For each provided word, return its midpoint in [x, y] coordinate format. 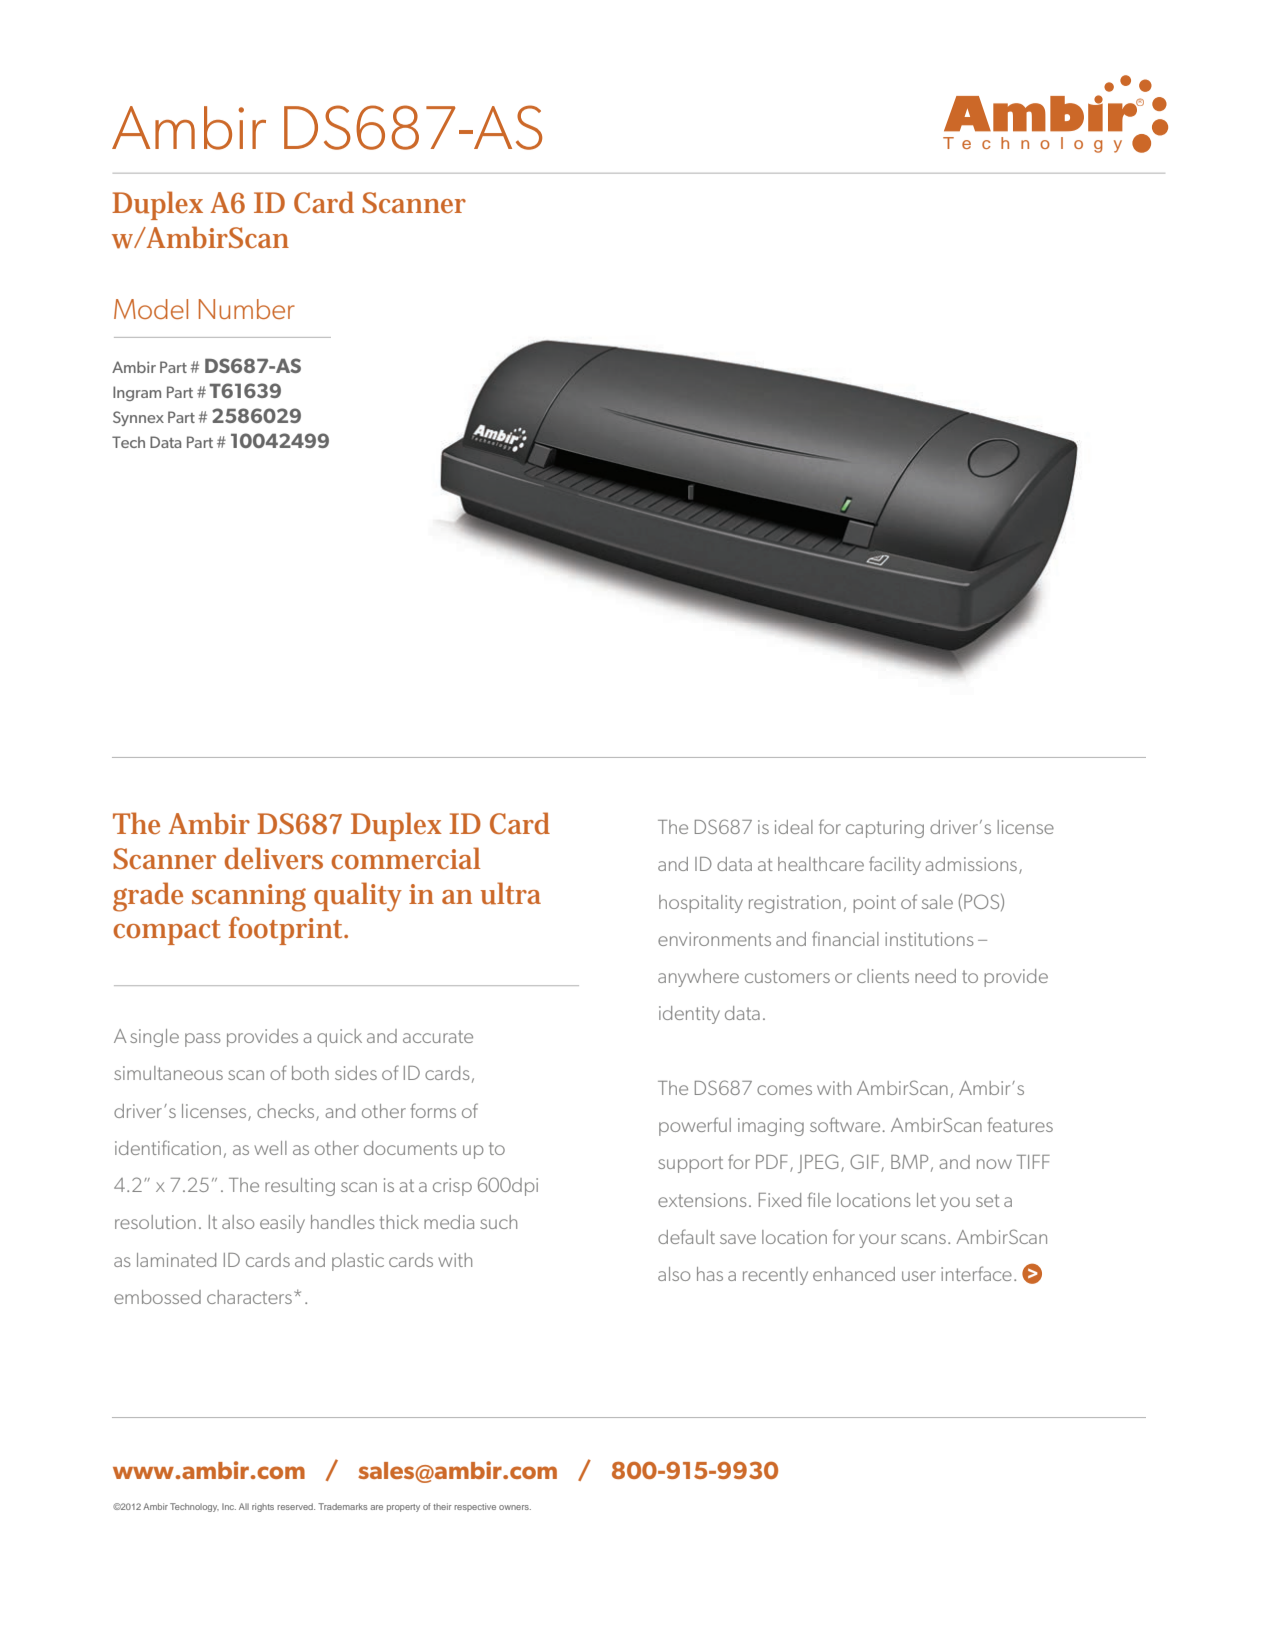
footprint [287, 930]
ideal [794, 827]
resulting [300, 1187]
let [926, 1200]
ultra [510, 893]
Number [247, 309]
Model [151, 309]
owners [515, 1507]
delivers [274, 858]
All [244, 1506]
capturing [885, 829]
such [498, 1222]
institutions [929, 939]
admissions [971, 864]
